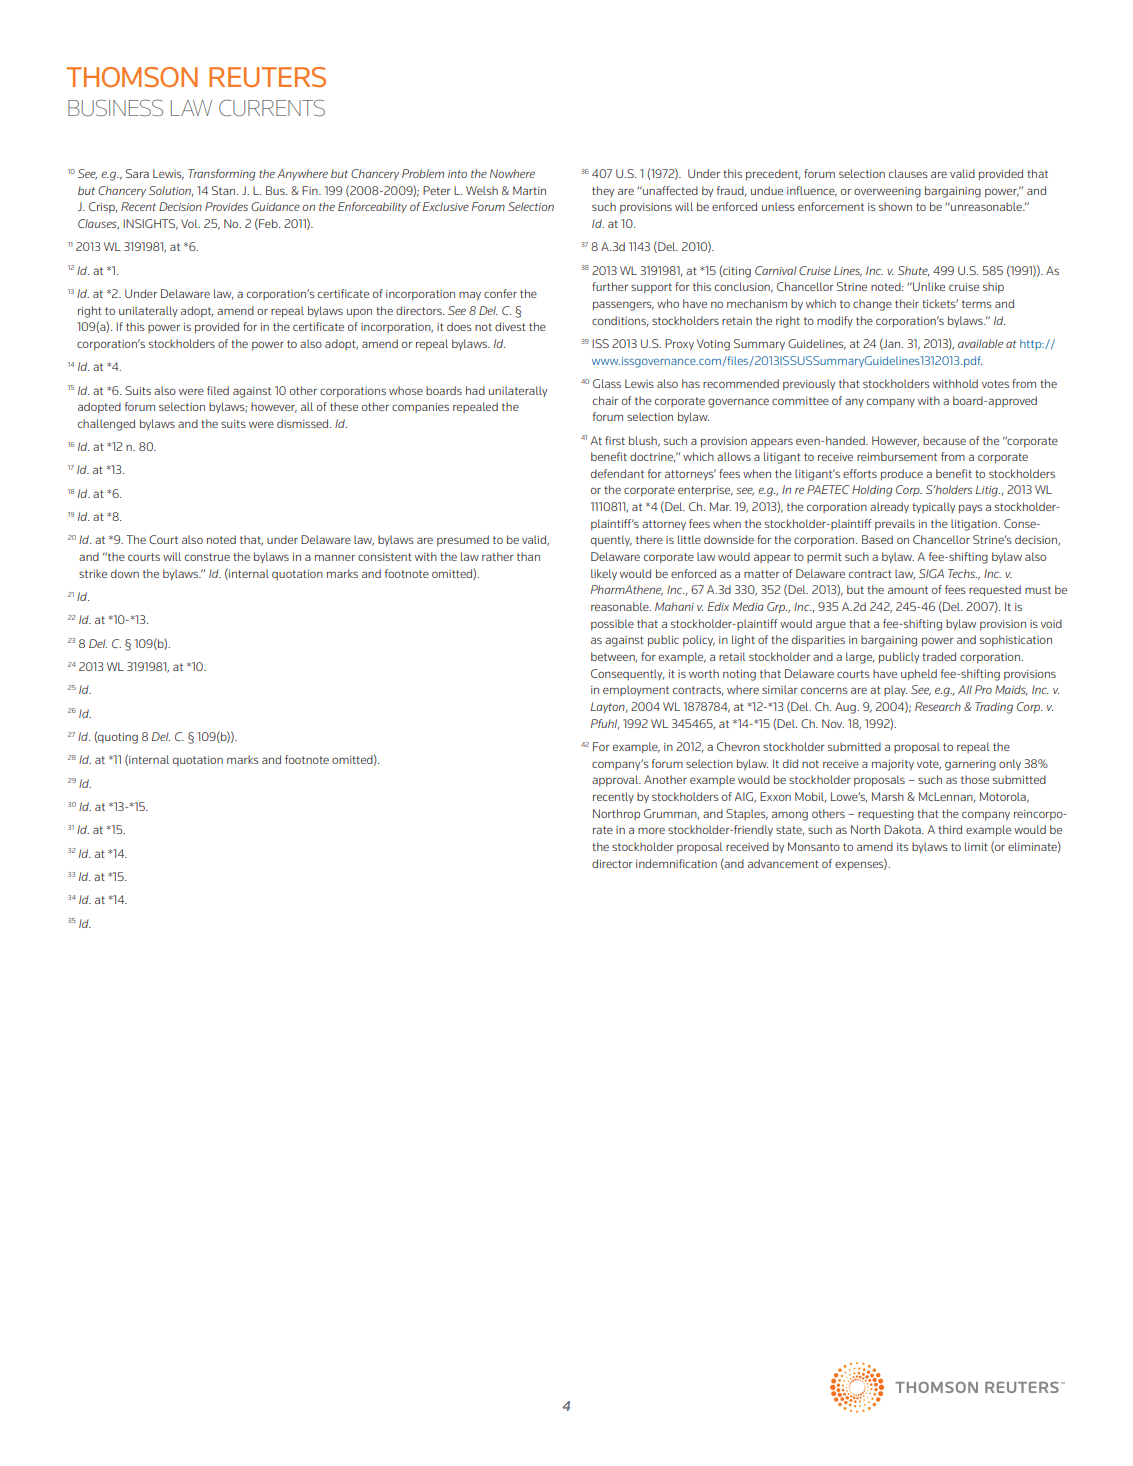  What do you see at coordinates (616, 780) in the screenshot?
I see `approval` at bounding box center [616, 780].
